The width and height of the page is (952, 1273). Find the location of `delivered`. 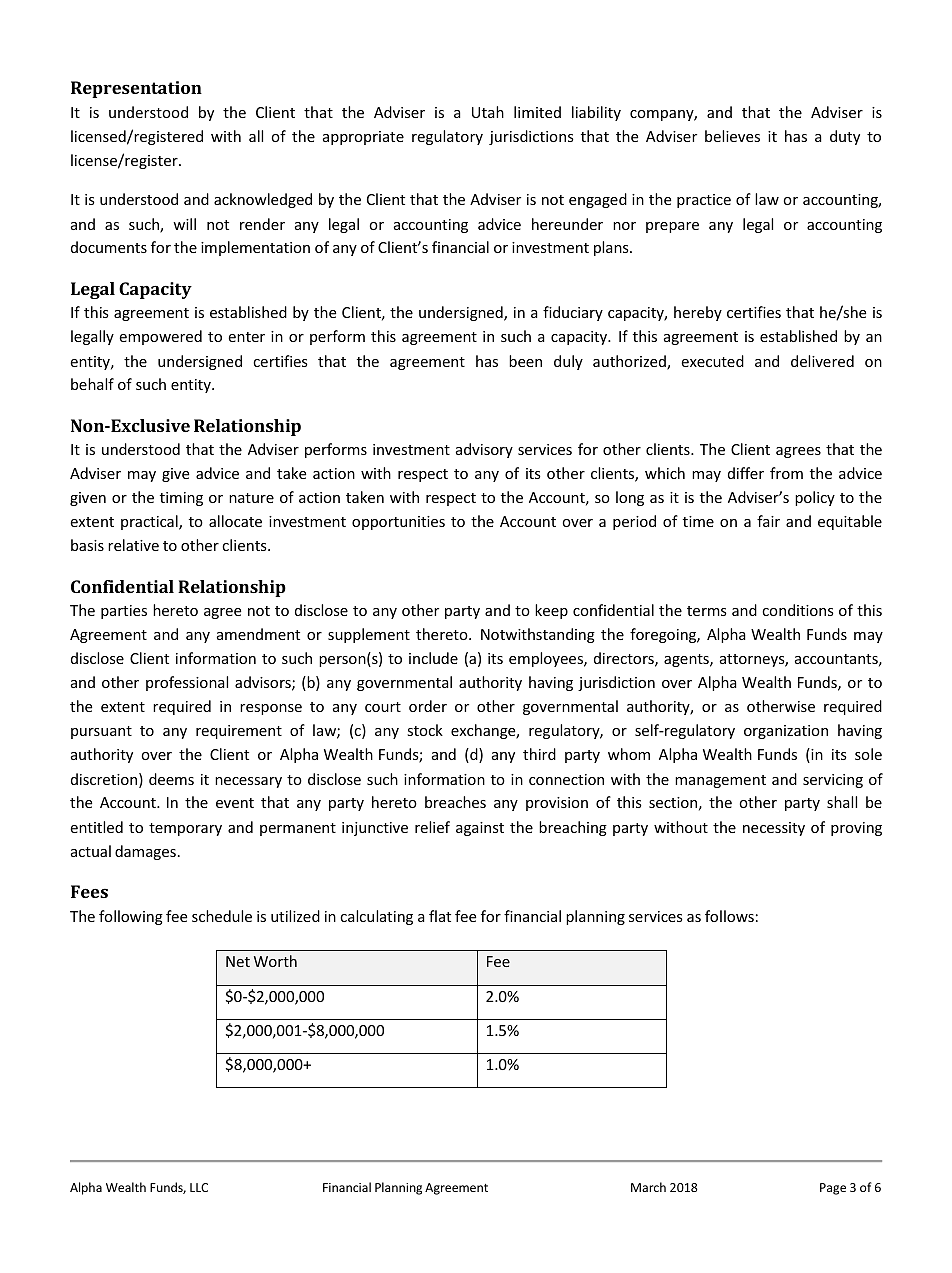

delivered is located at coordinates (822, 361).
